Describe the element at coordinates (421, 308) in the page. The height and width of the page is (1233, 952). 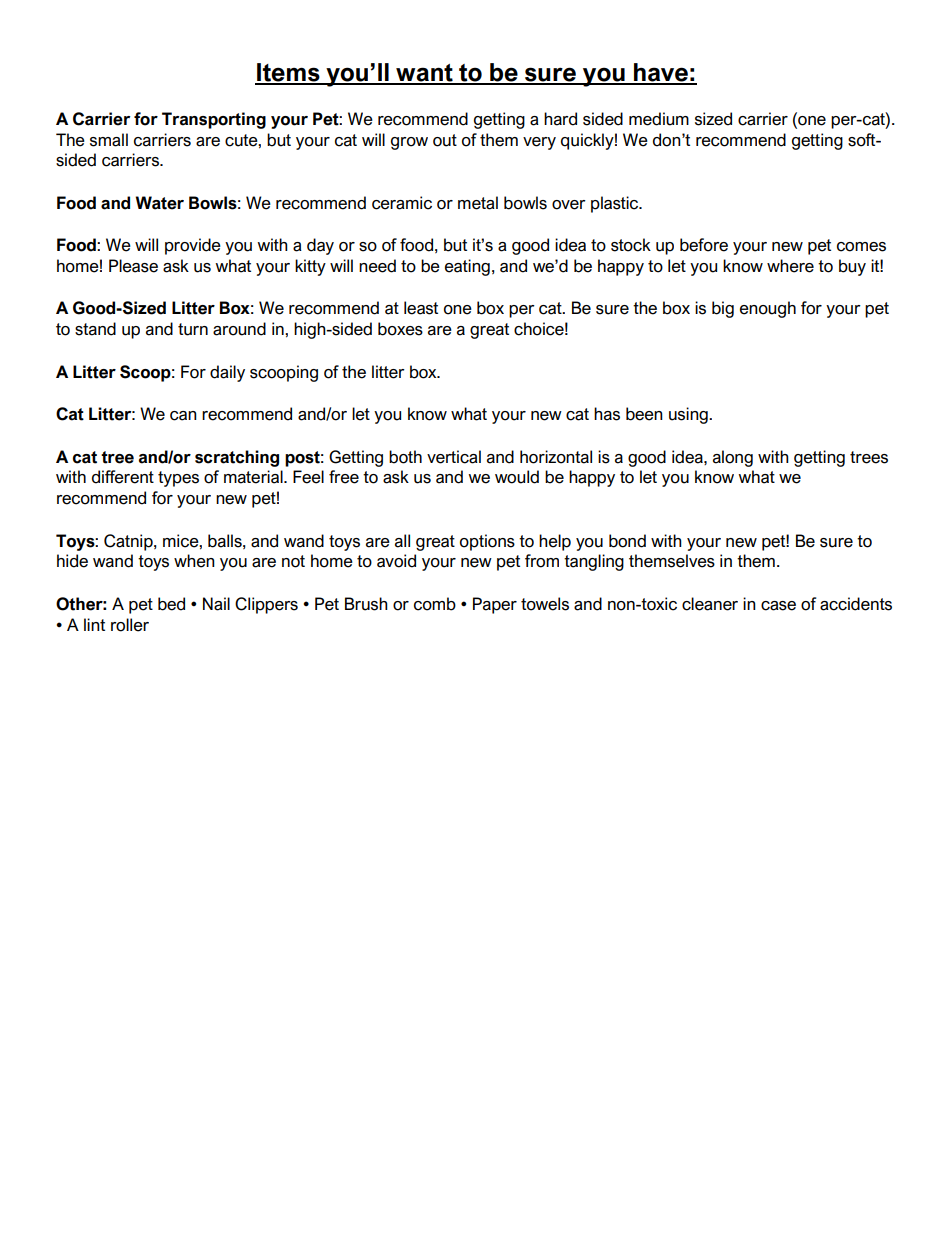
I see `least` at that location.
